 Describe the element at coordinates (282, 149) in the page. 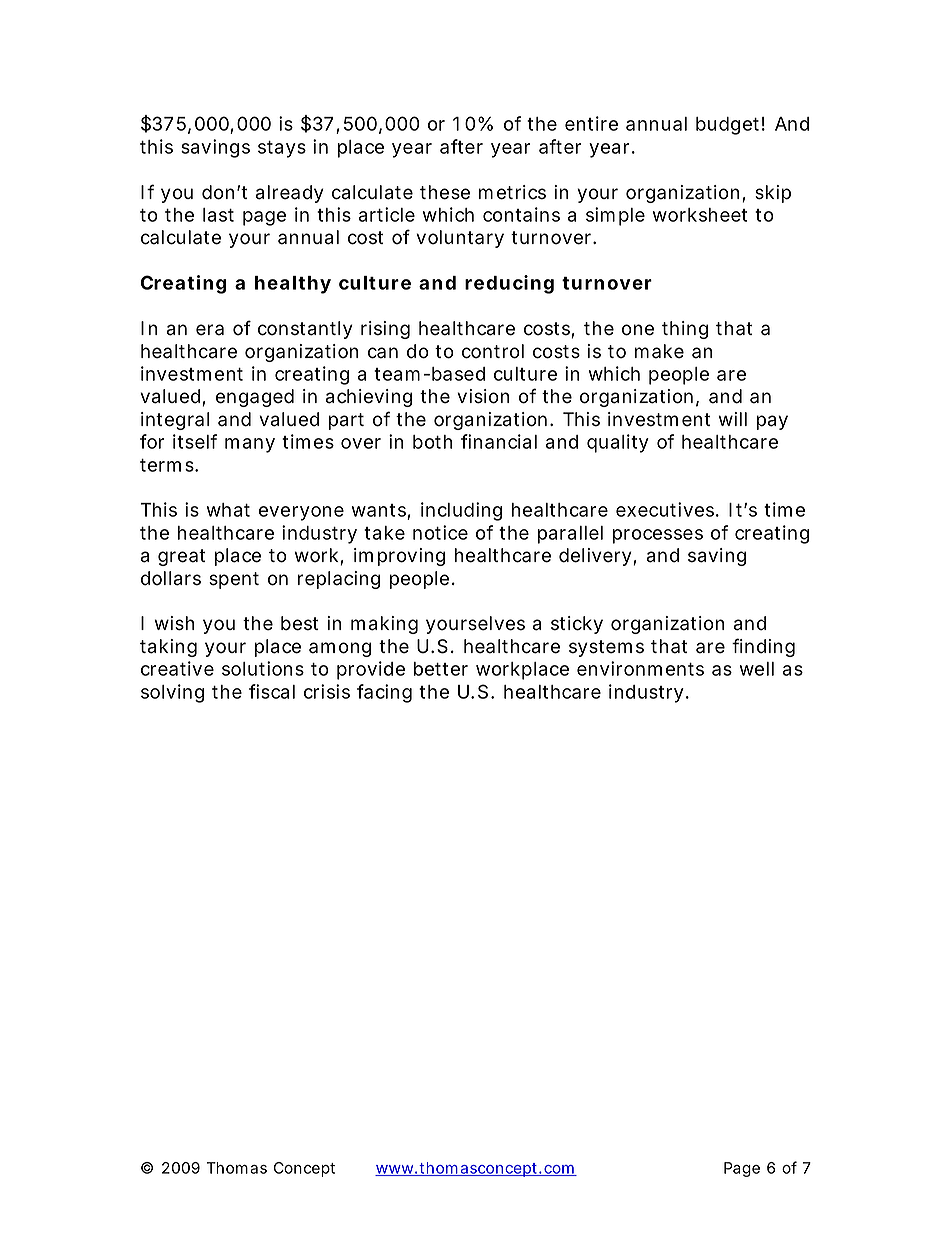

I see `stays` at that location.
